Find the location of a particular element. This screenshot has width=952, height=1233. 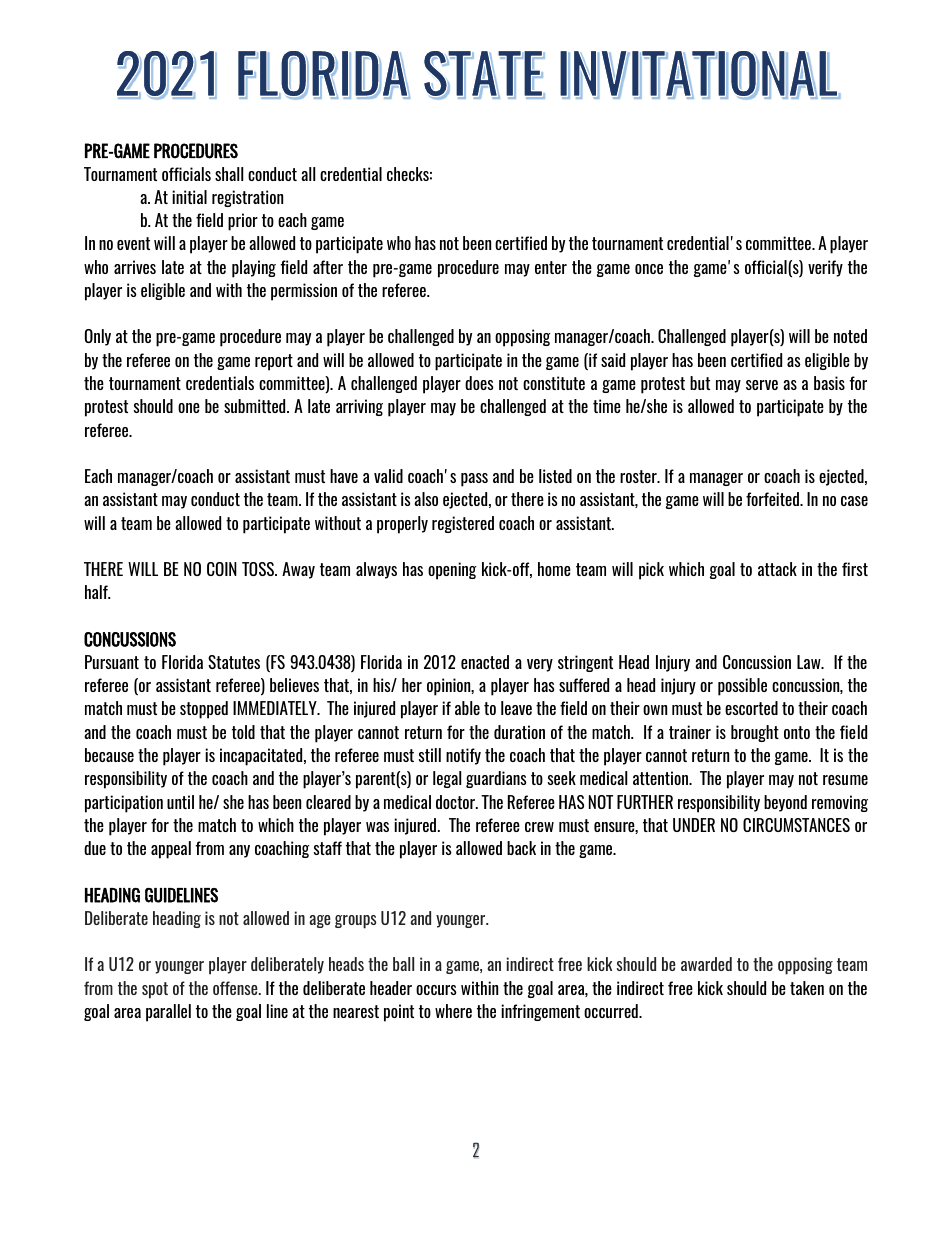

one is located at coordinates (189, 408).
